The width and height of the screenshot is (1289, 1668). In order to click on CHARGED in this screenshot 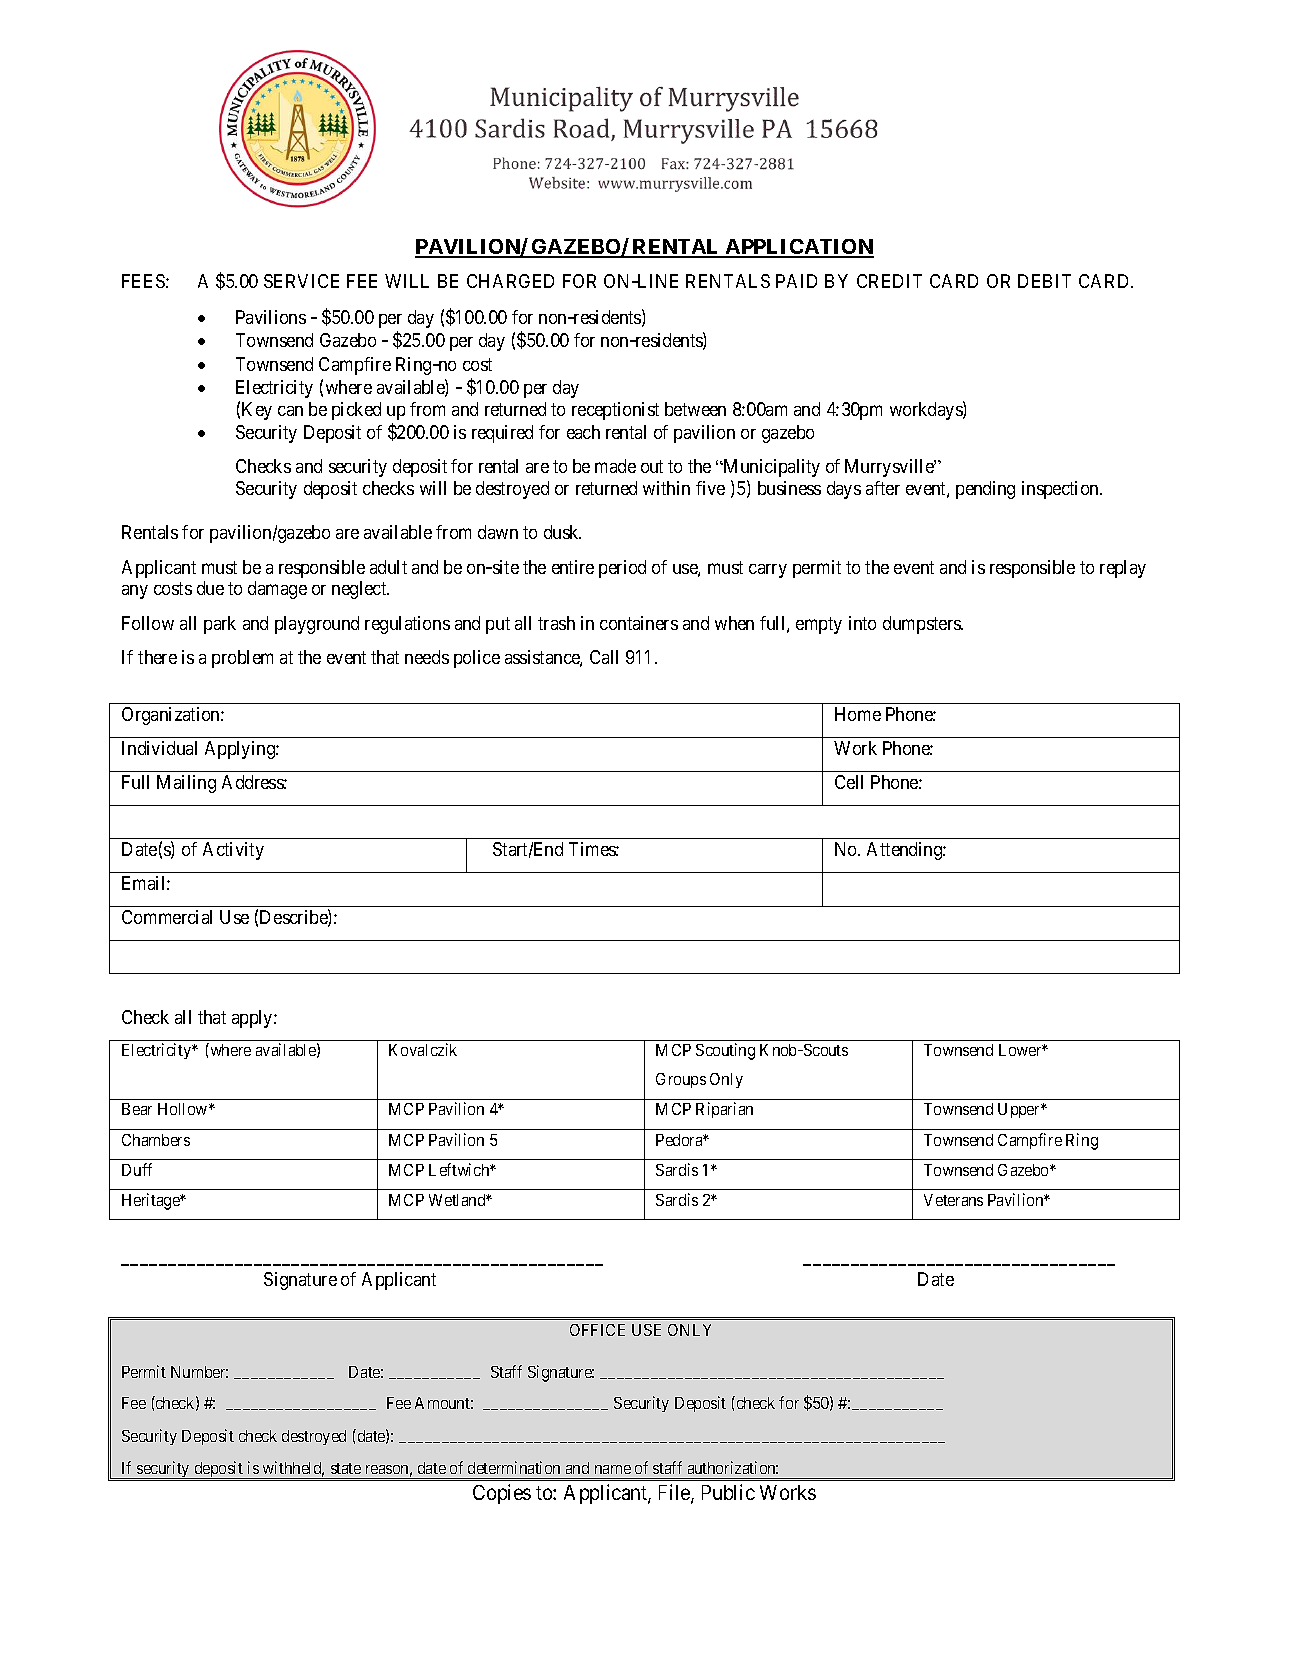, I will do `click(510, 281)`.
